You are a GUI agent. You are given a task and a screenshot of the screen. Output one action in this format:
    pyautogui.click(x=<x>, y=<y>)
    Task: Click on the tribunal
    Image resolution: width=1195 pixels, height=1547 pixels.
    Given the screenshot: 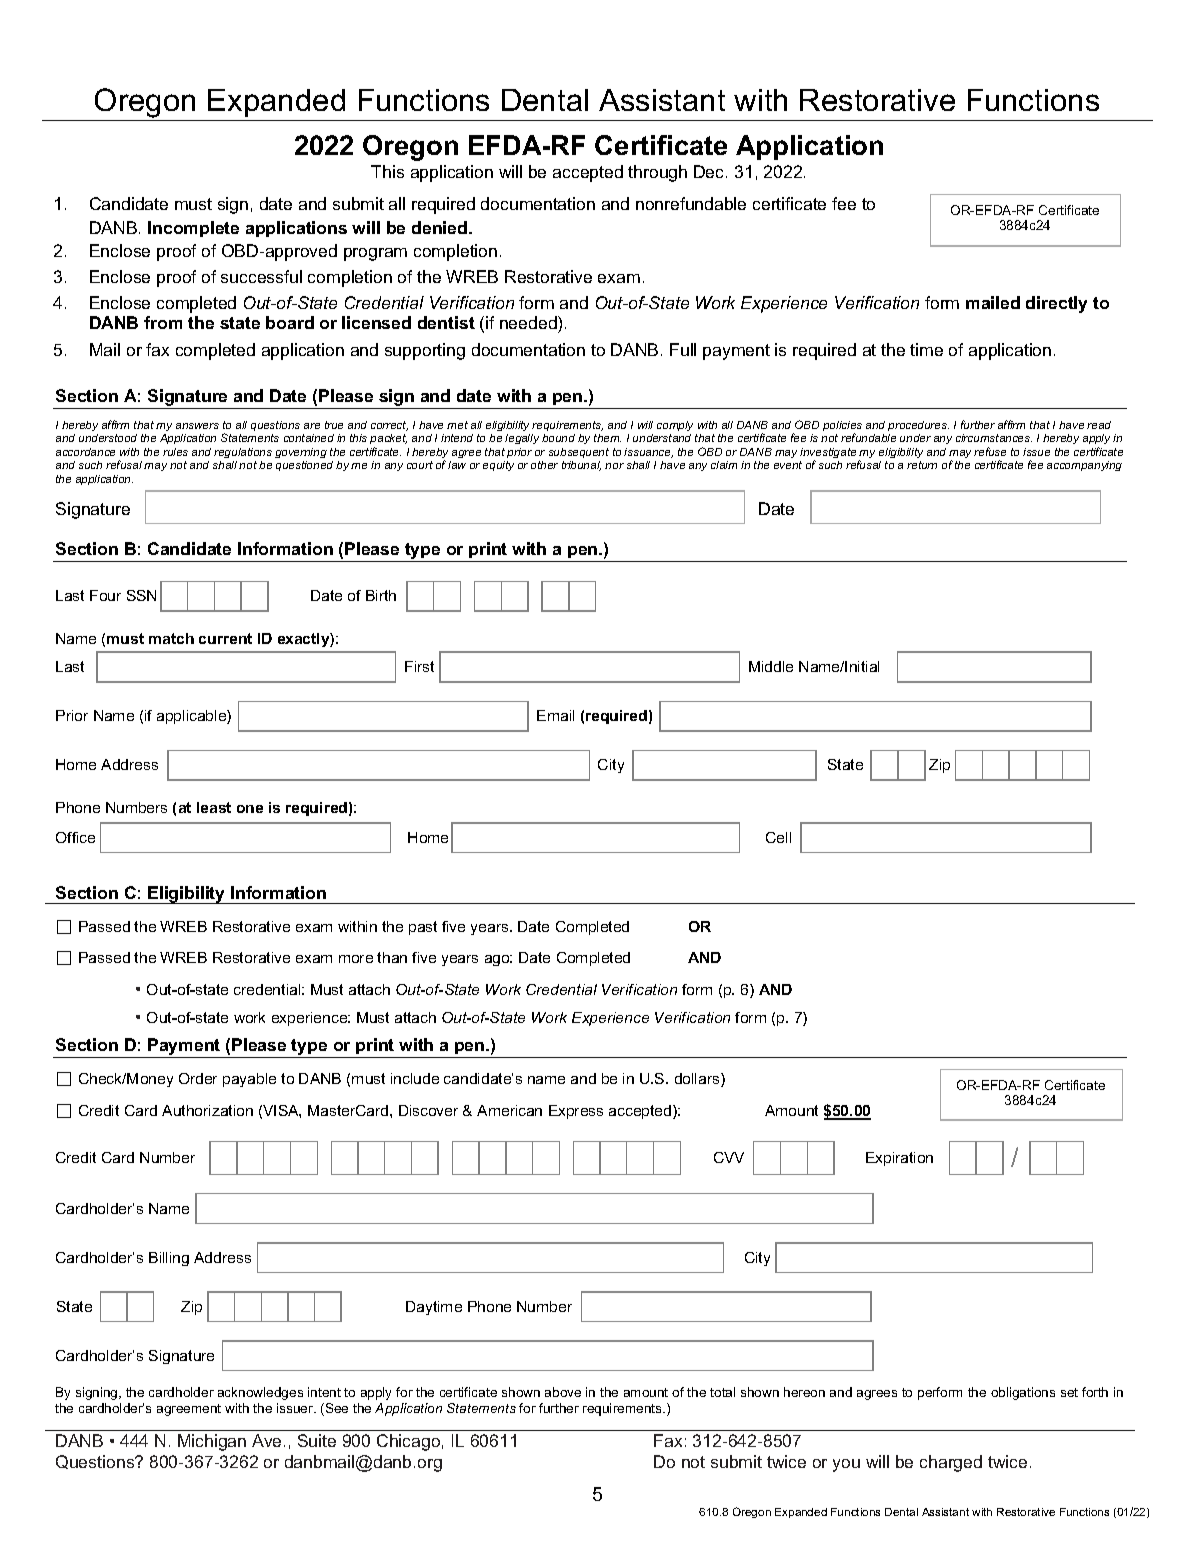 What is the action you would take?
    pyautogui.click(x=581, y=466)
